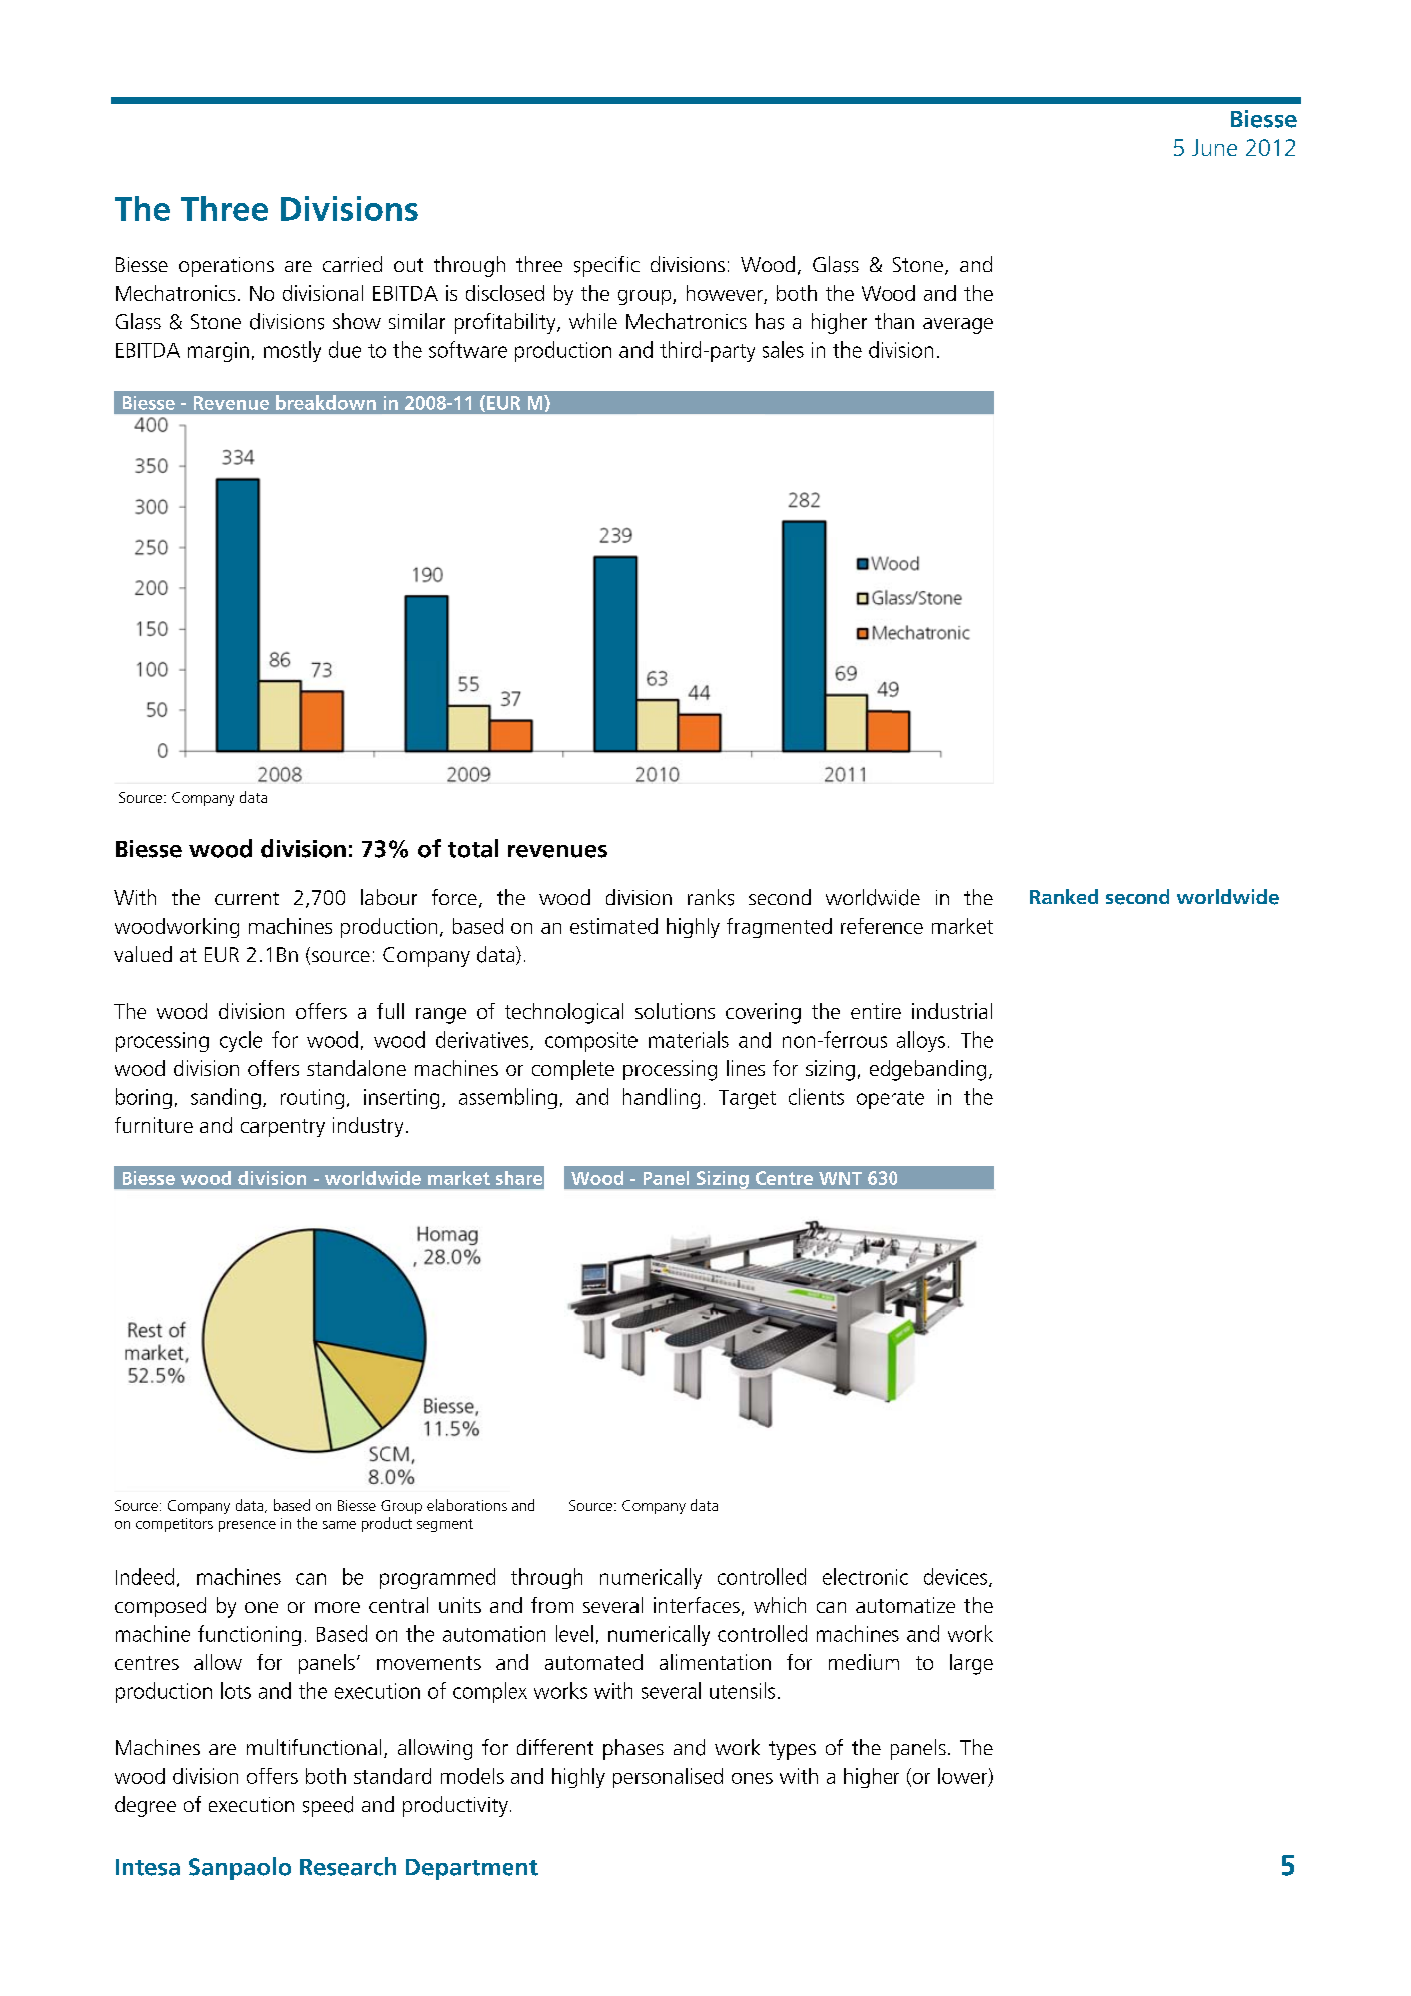  I want to click on total, so click(473, 848).
